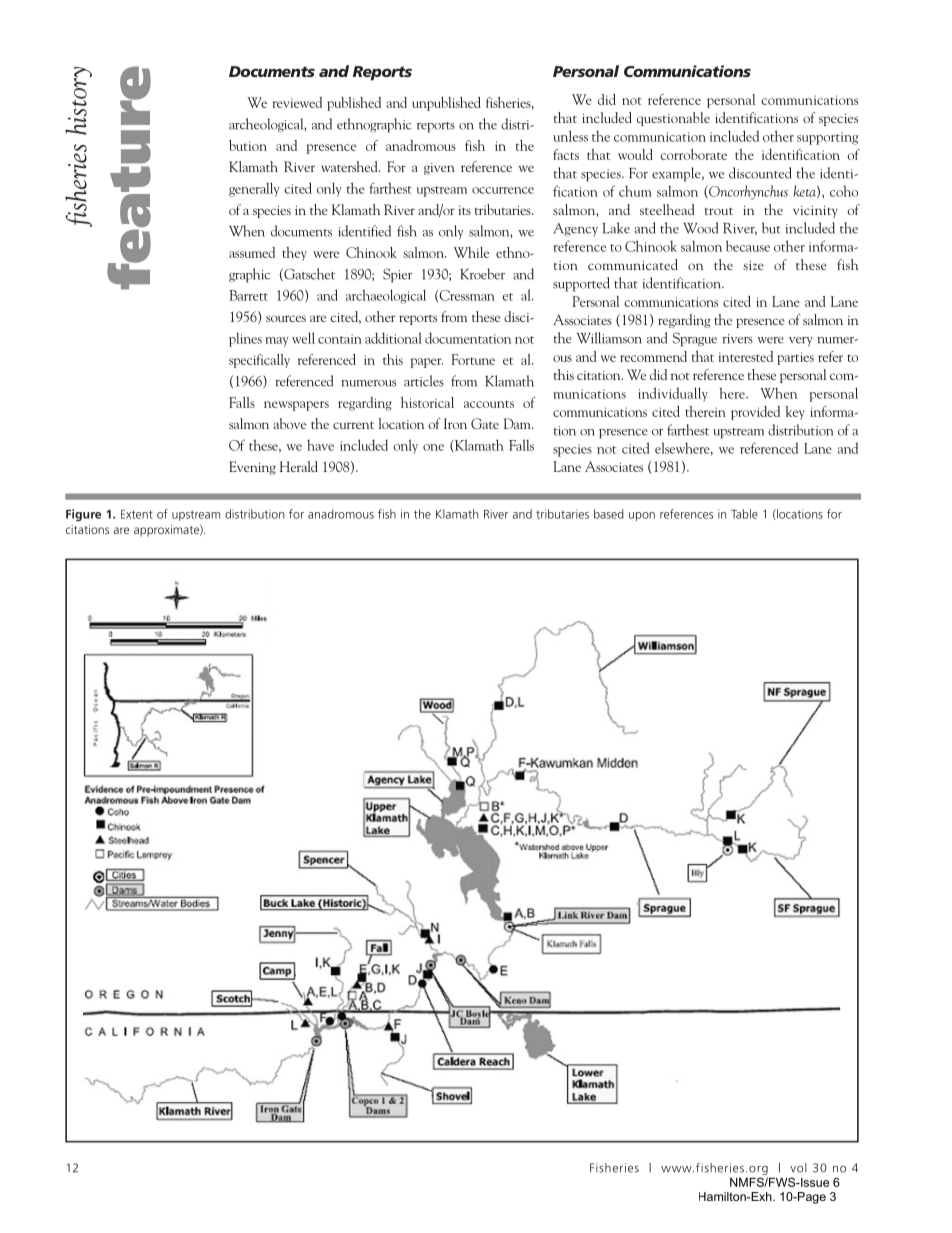 Image resolution: width=952 pixels, height=1233 pixels. What do you see at coordinates (744, 514) in the screenshot?
I see `Table` at bounding box center [744, 514].
